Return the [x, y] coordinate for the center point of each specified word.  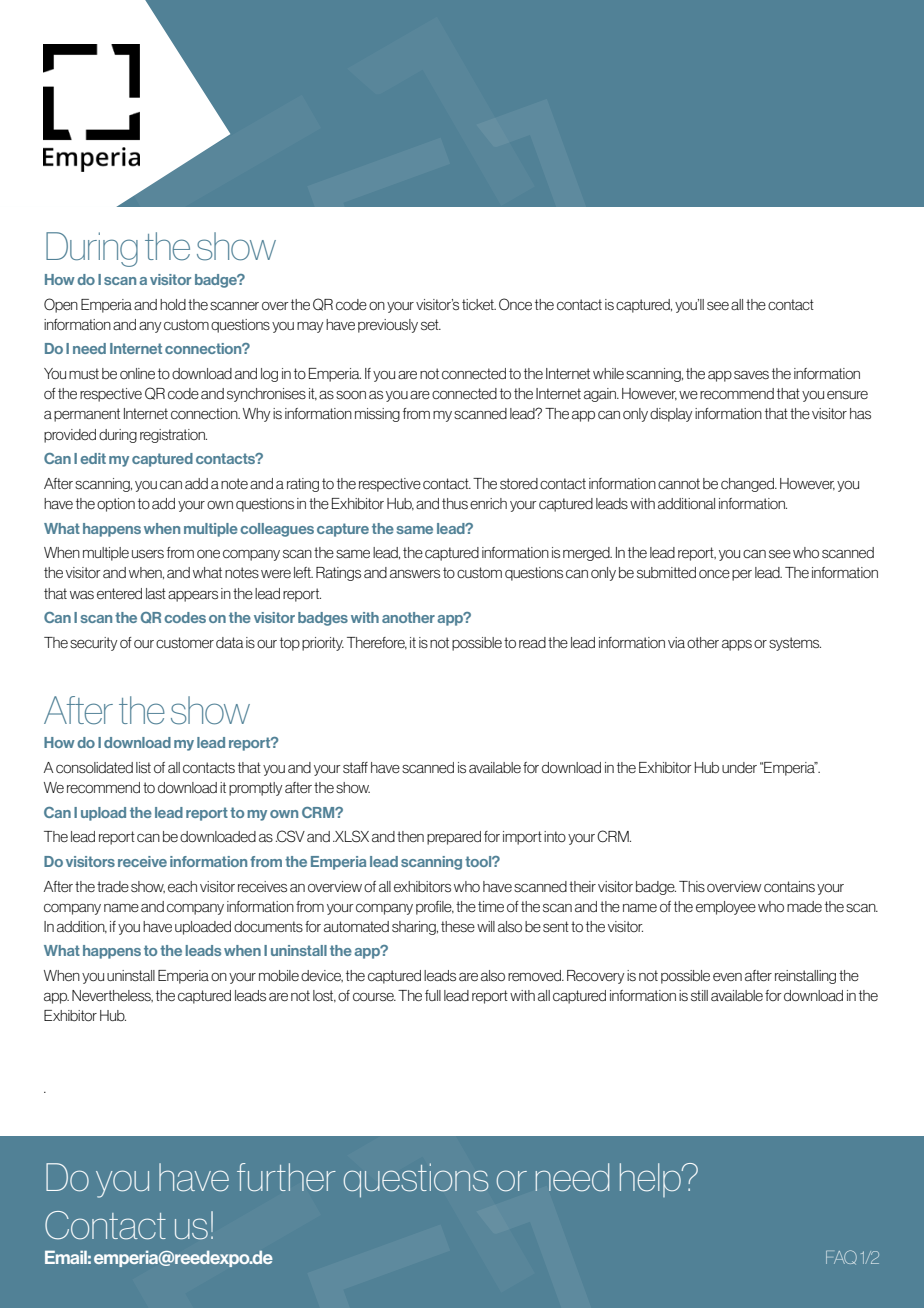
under [739, 767]
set [431, 324]
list [143, 767]
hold [173, 304]
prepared [454, 838]
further [286, 1177]
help [651, 1180]
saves [751, 374]
